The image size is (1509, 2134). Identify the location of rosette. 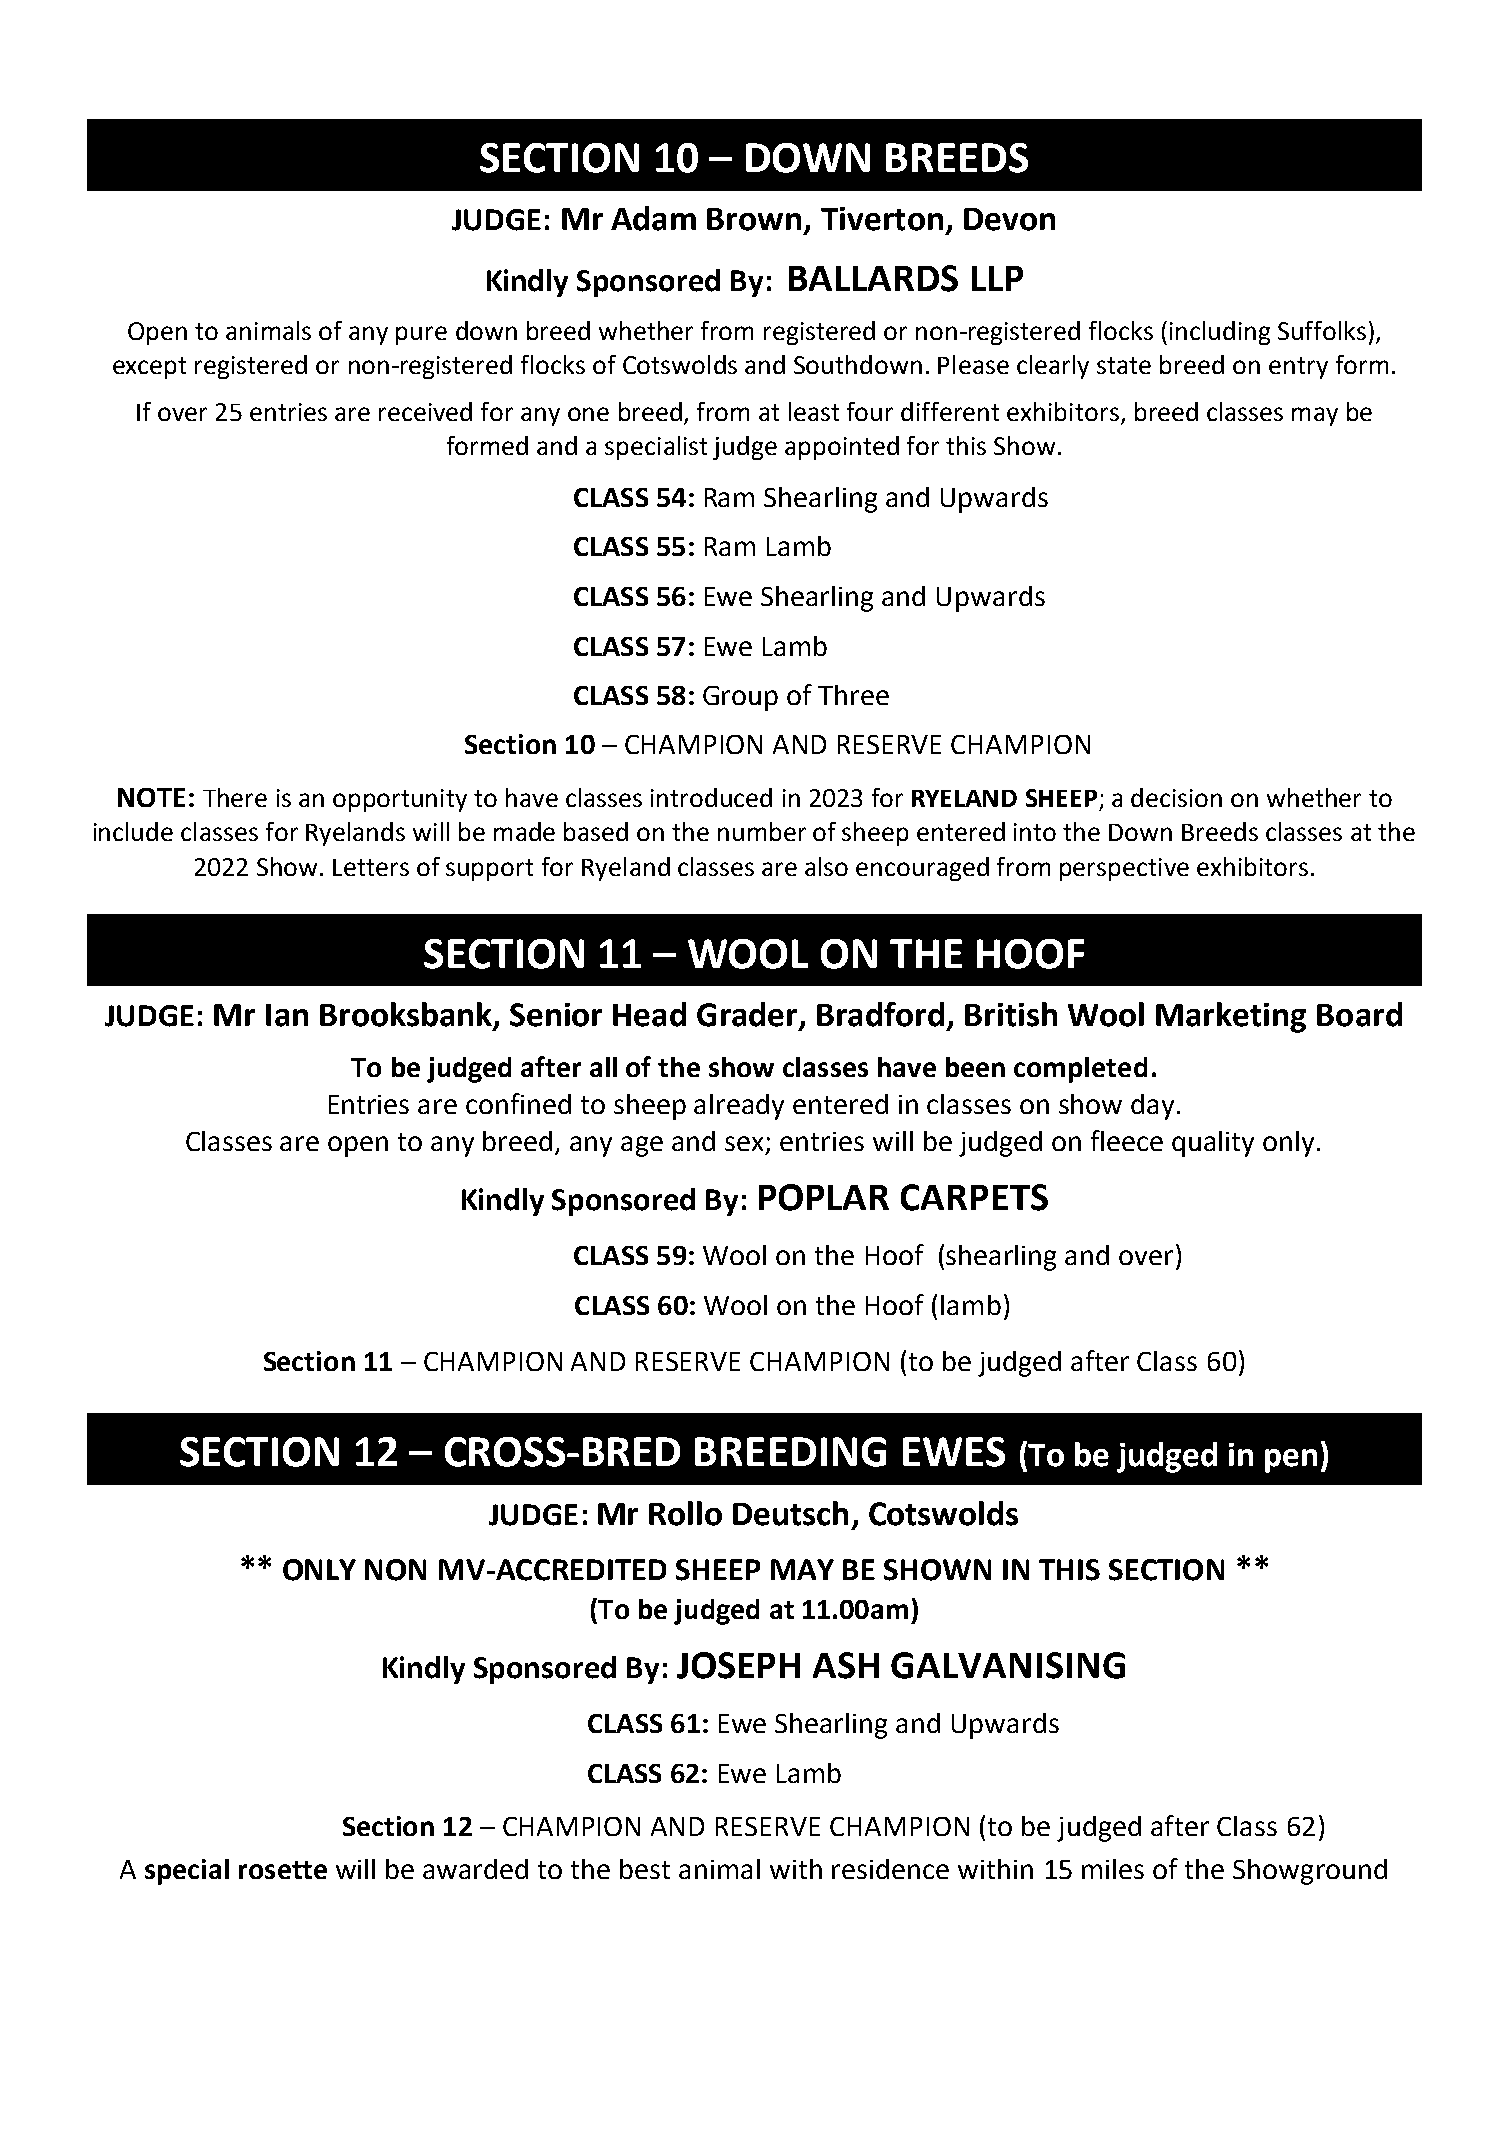
(283, 1870).
